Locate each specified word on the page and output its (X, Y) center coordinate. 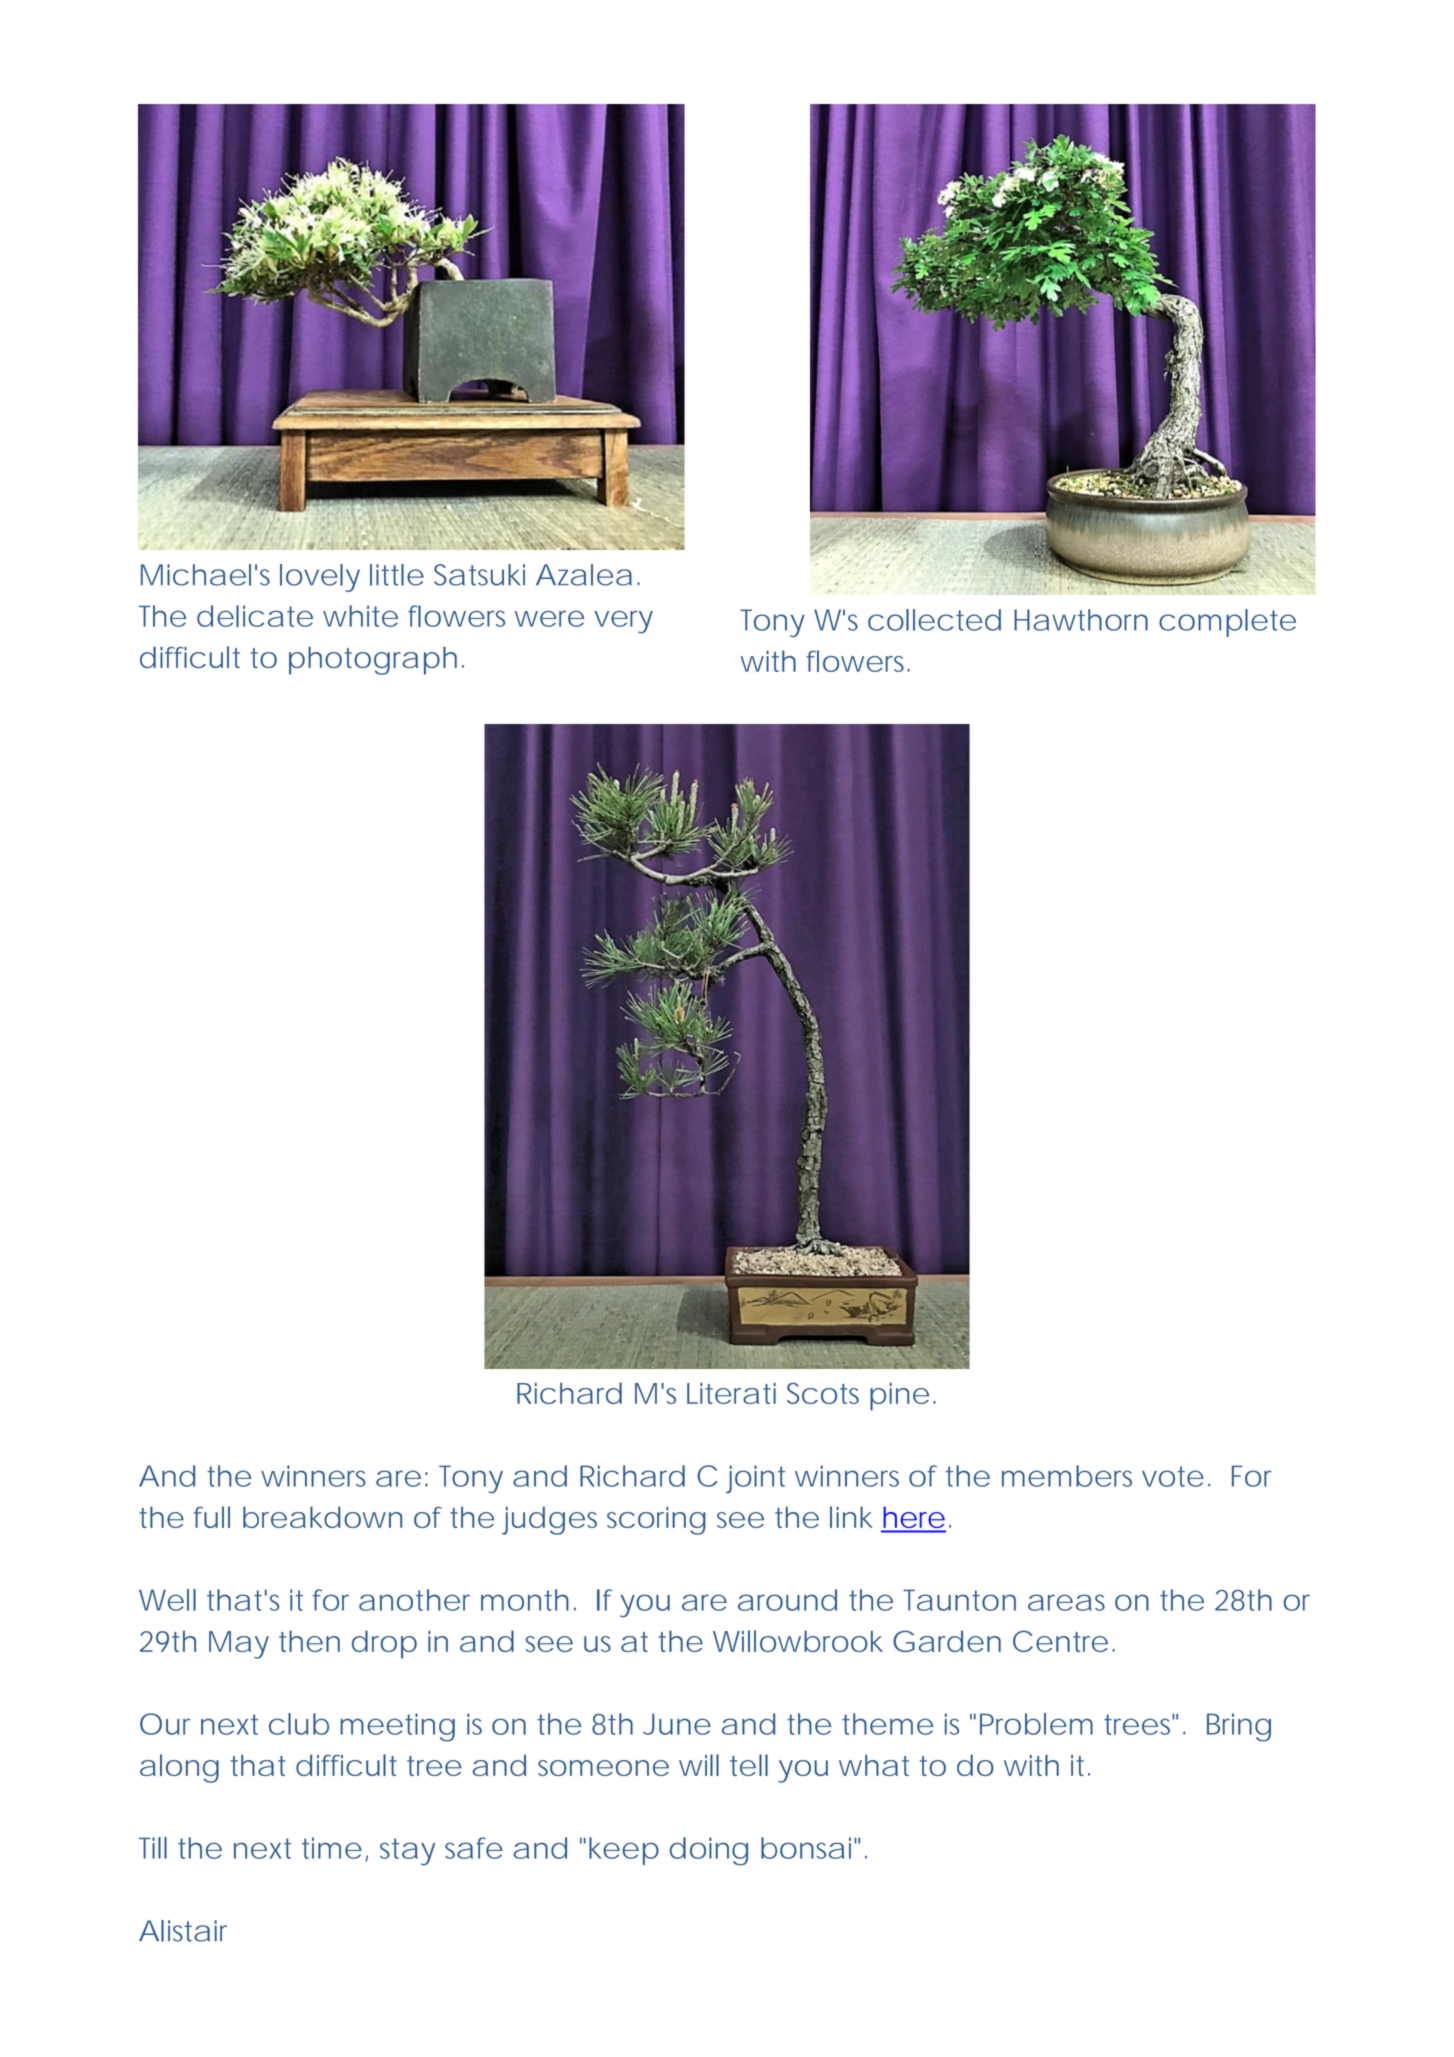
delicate (255, 616)
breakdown (322, 1517)
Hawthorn (1081, 620)
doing (709, 1851)
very (623, 622)
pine (899, 1397)
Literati (731, 1393)
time (332, 1848)
